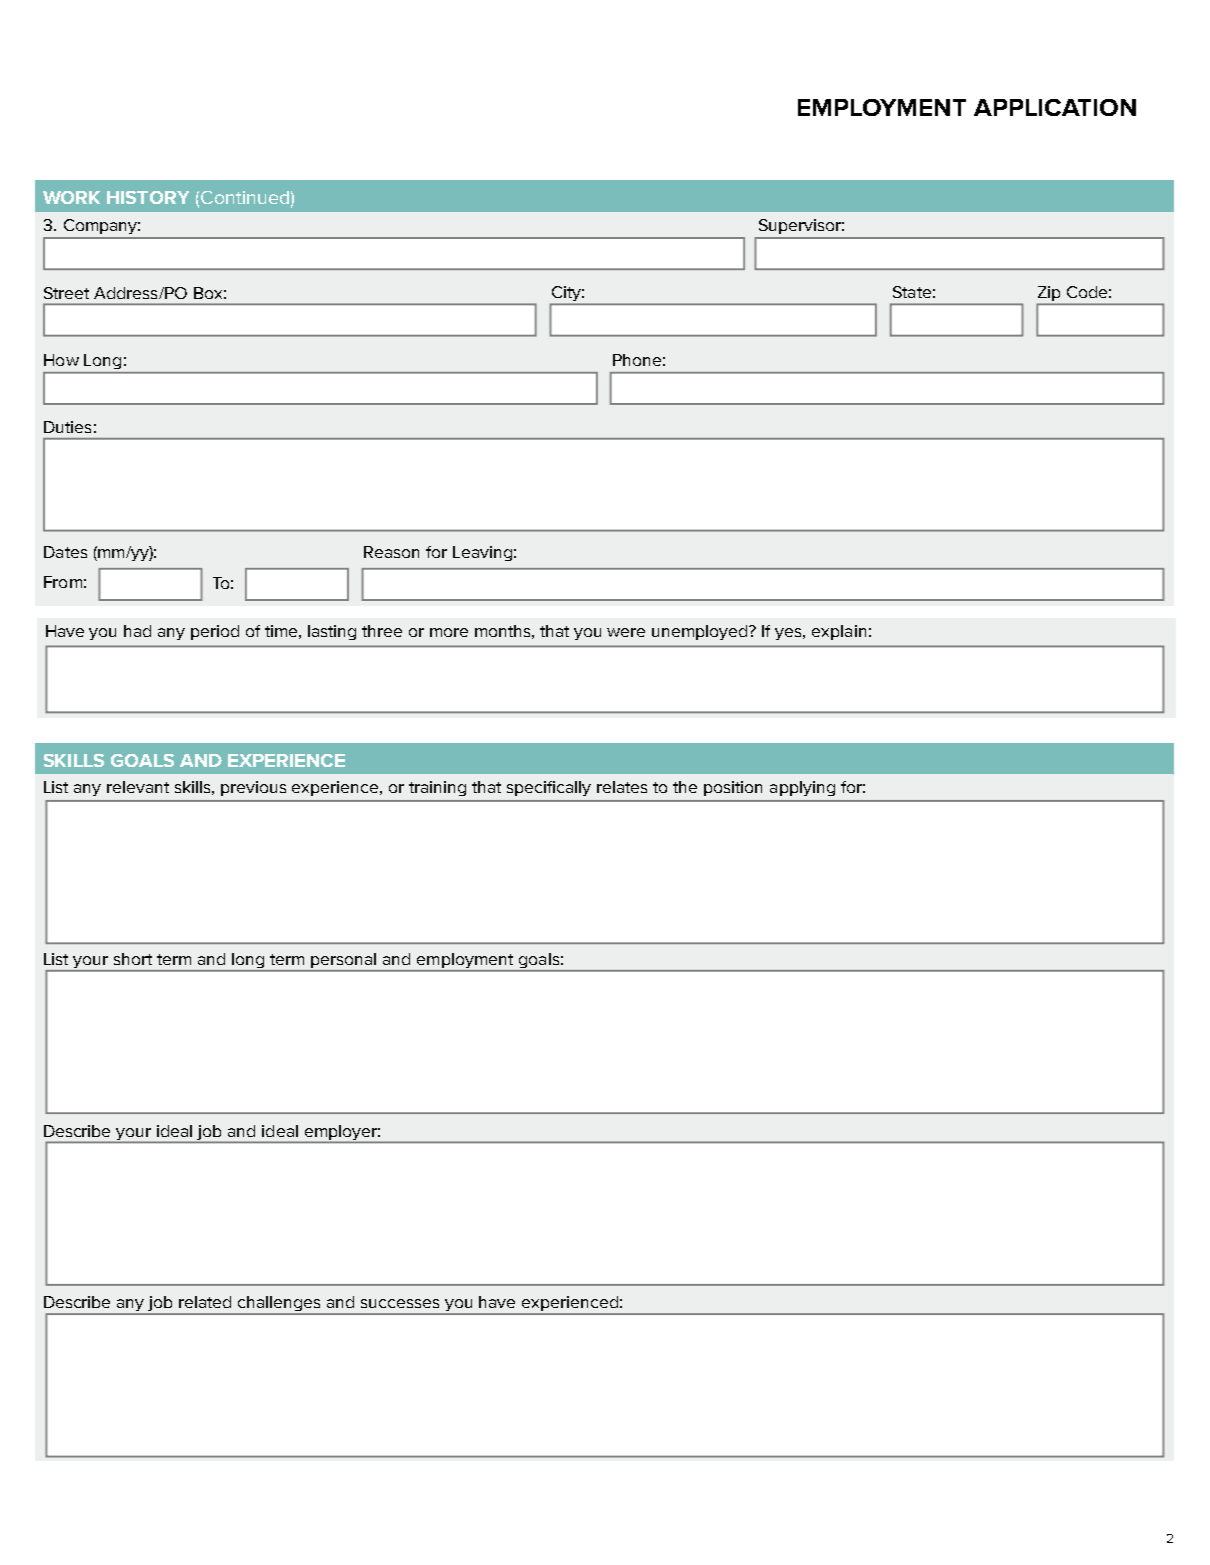 The image size is (1210, 1565). Describe the element at coordinates (549, 788) in the document. I see `specifically` at that location.
